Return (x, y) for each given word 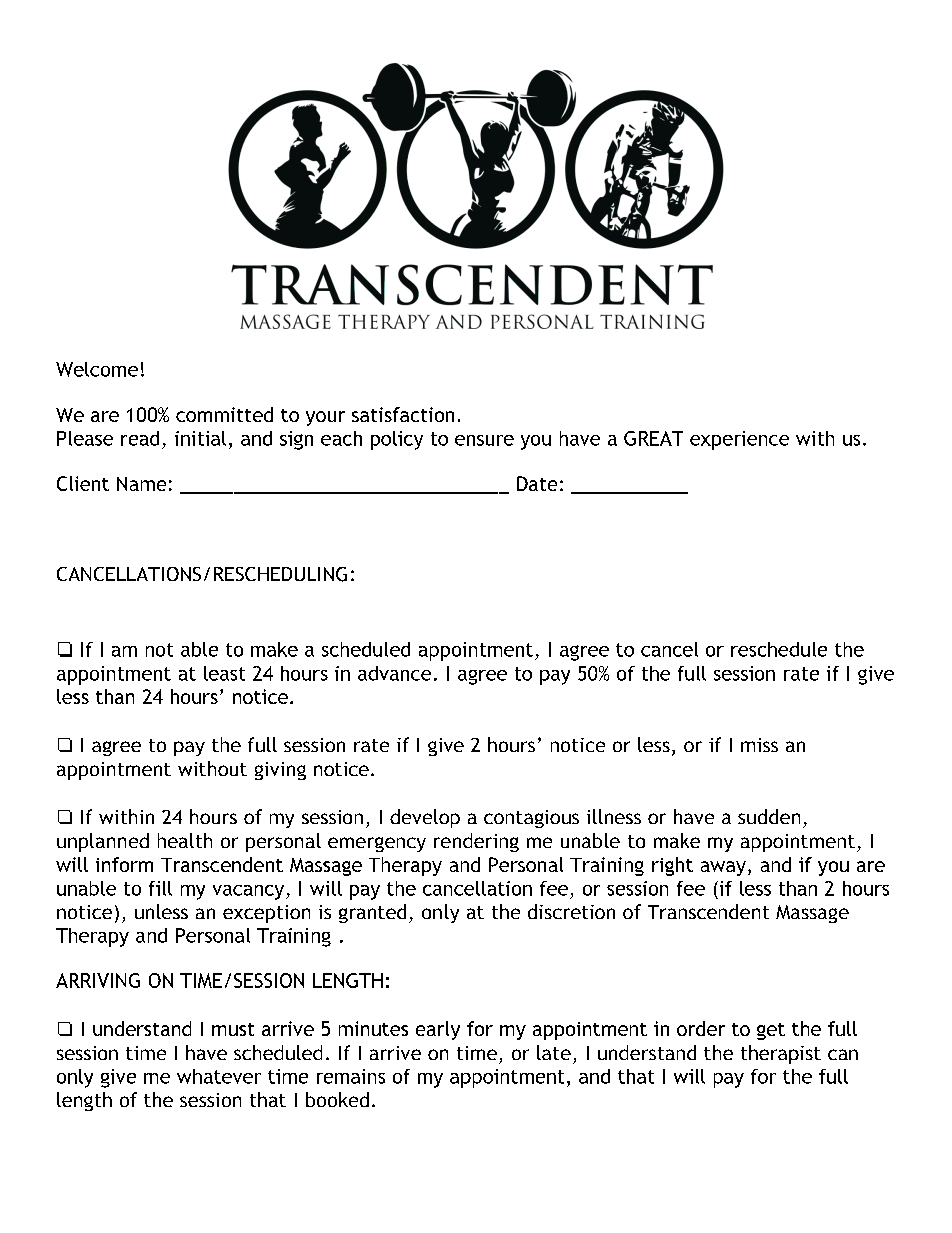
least (224, 673)
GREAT (653, 438)
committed (224, 414)
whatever (219, 1076)
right (672, 866)
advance (394, 673)
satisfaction (403, 414)
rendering (476, 842)
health (185, 840)
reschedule (779, 649)
